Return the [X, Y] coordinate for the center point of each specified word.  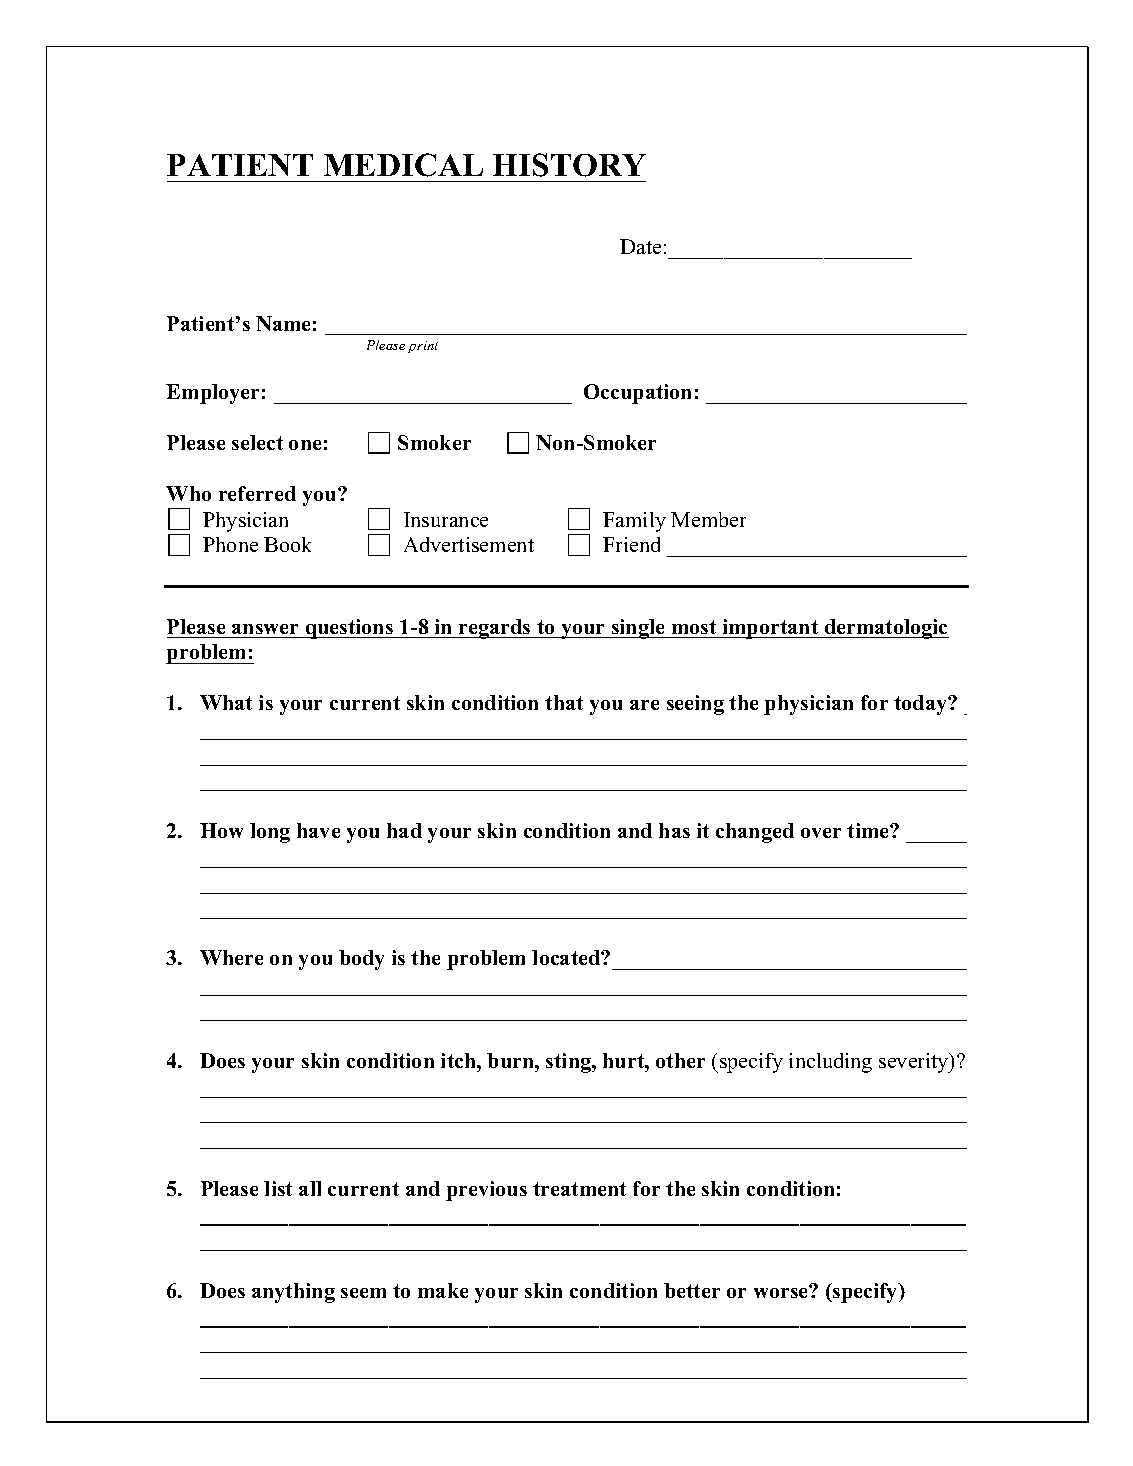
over [821, 833]
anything [293, 1293]
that [564, 702]
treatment [579, 1189]
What [226, 702]
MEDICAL [403, 165]
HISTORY [569, 165]
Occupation [637, 394]
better [692, 1290]
